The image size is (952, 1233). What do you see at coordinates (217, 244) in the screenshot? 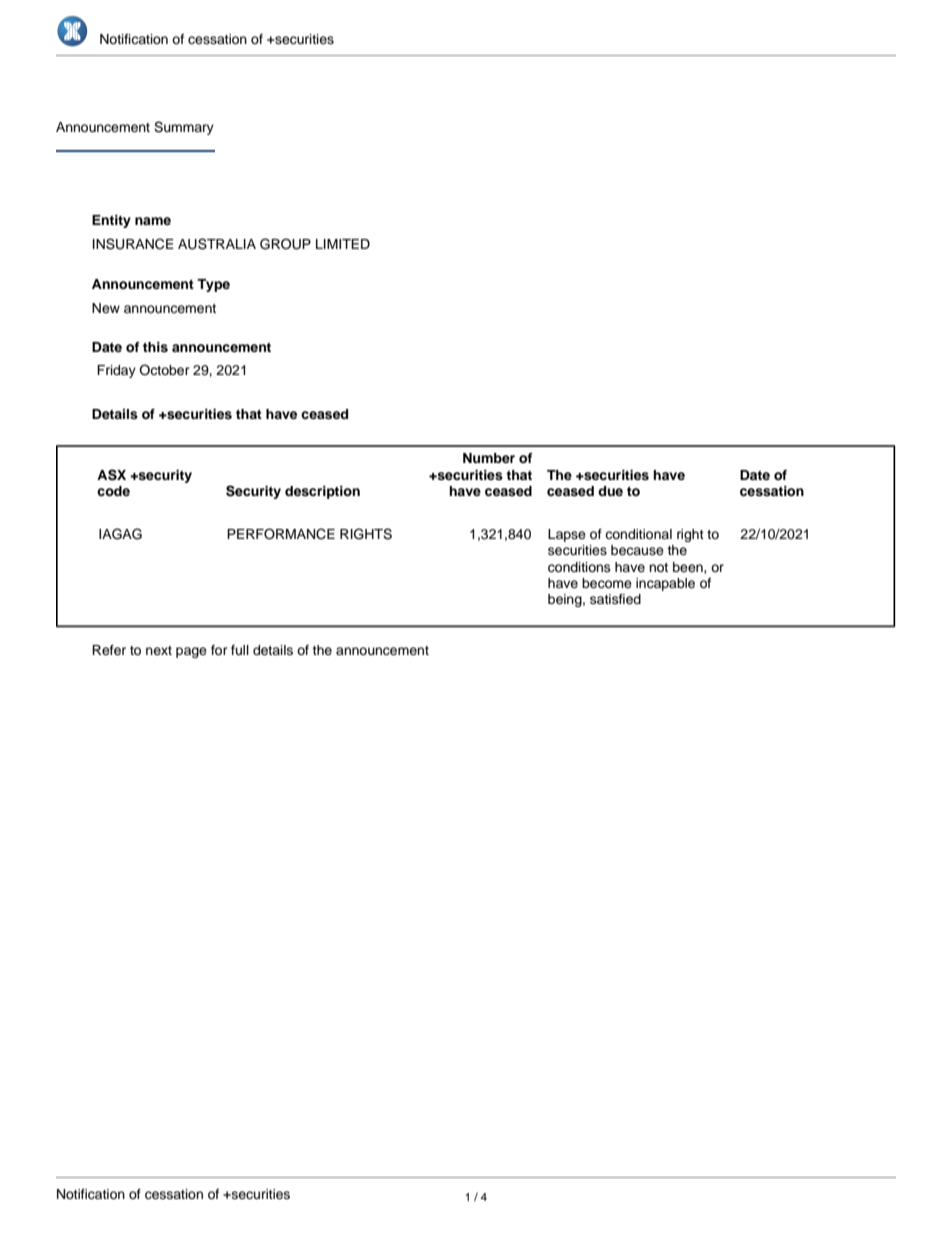
I see `AUSTRALIA` at bounding box center [217, 244].
